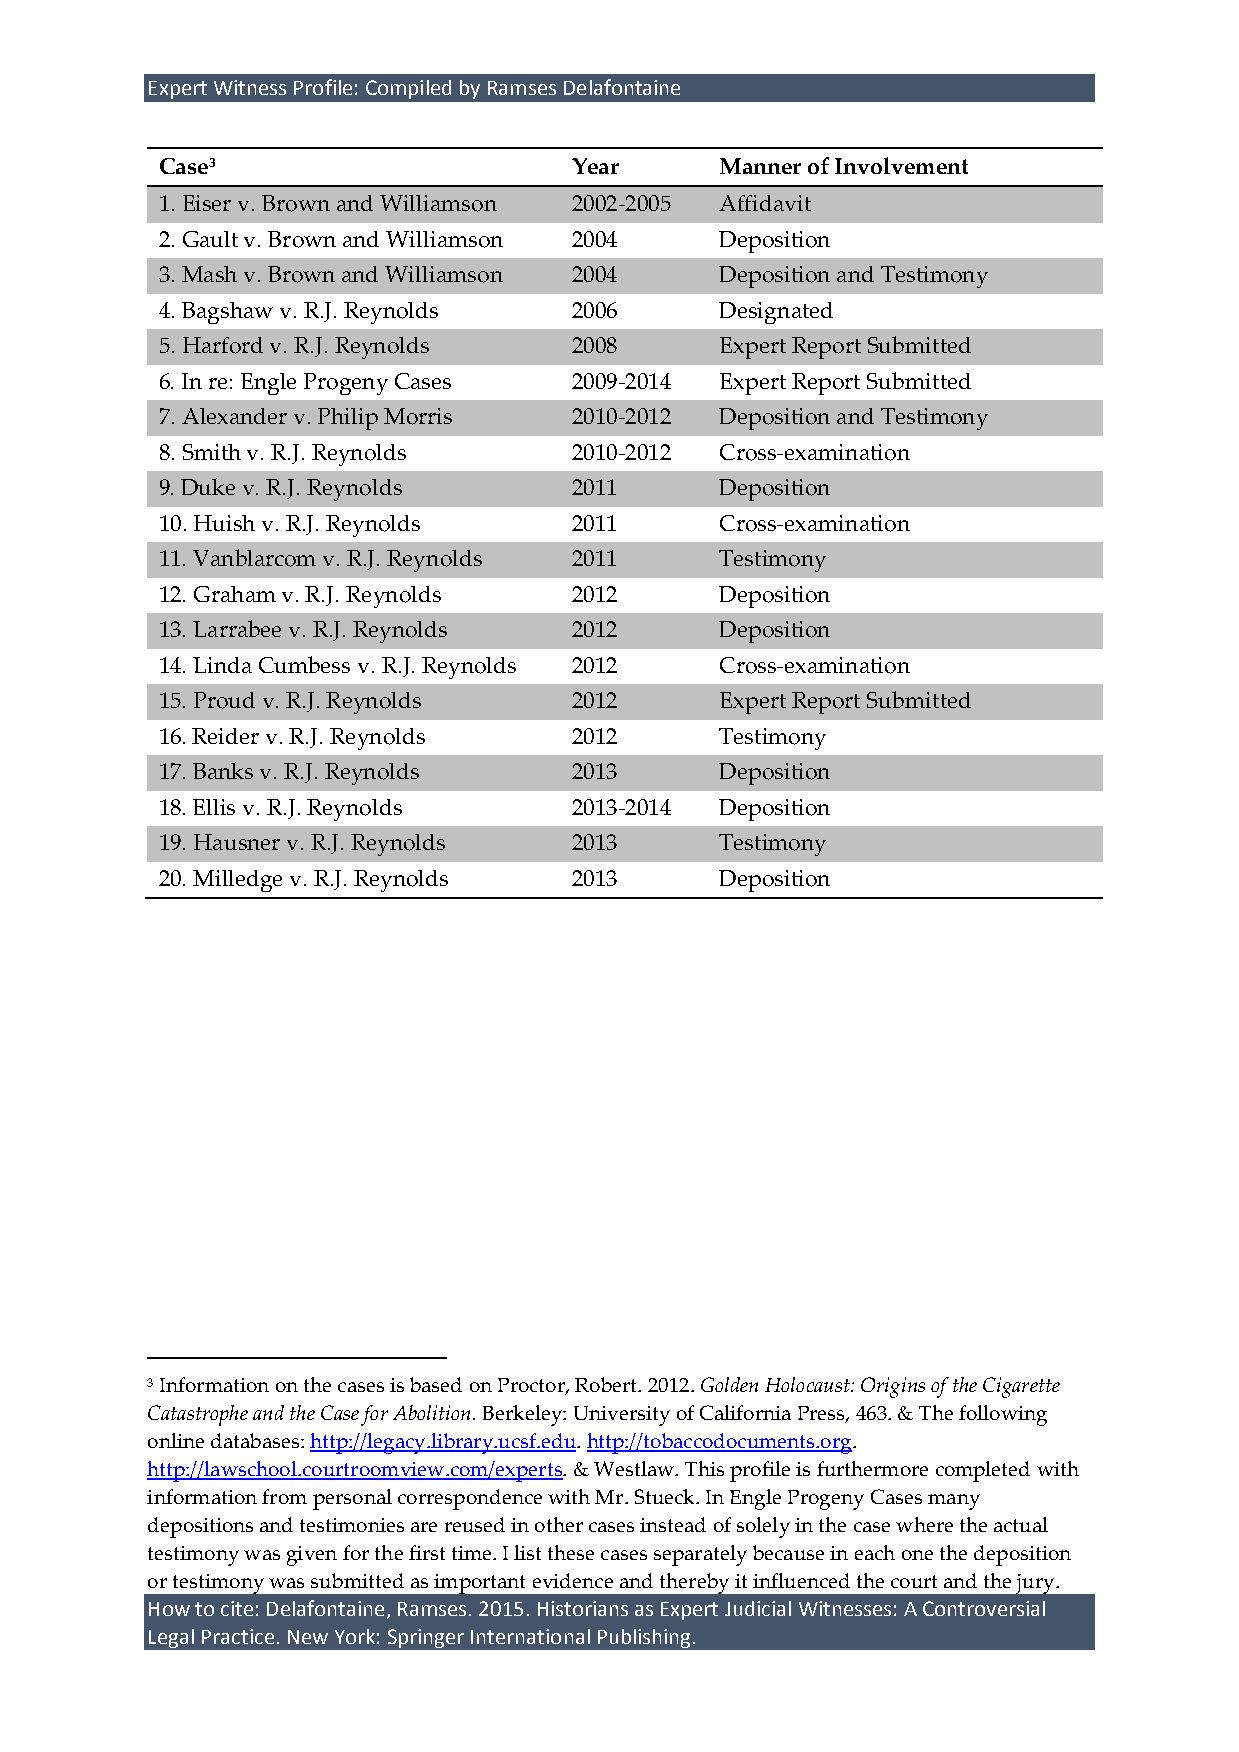  Describe the element at coordinates (210, 239) in the document. I see `Gault` at that location.
